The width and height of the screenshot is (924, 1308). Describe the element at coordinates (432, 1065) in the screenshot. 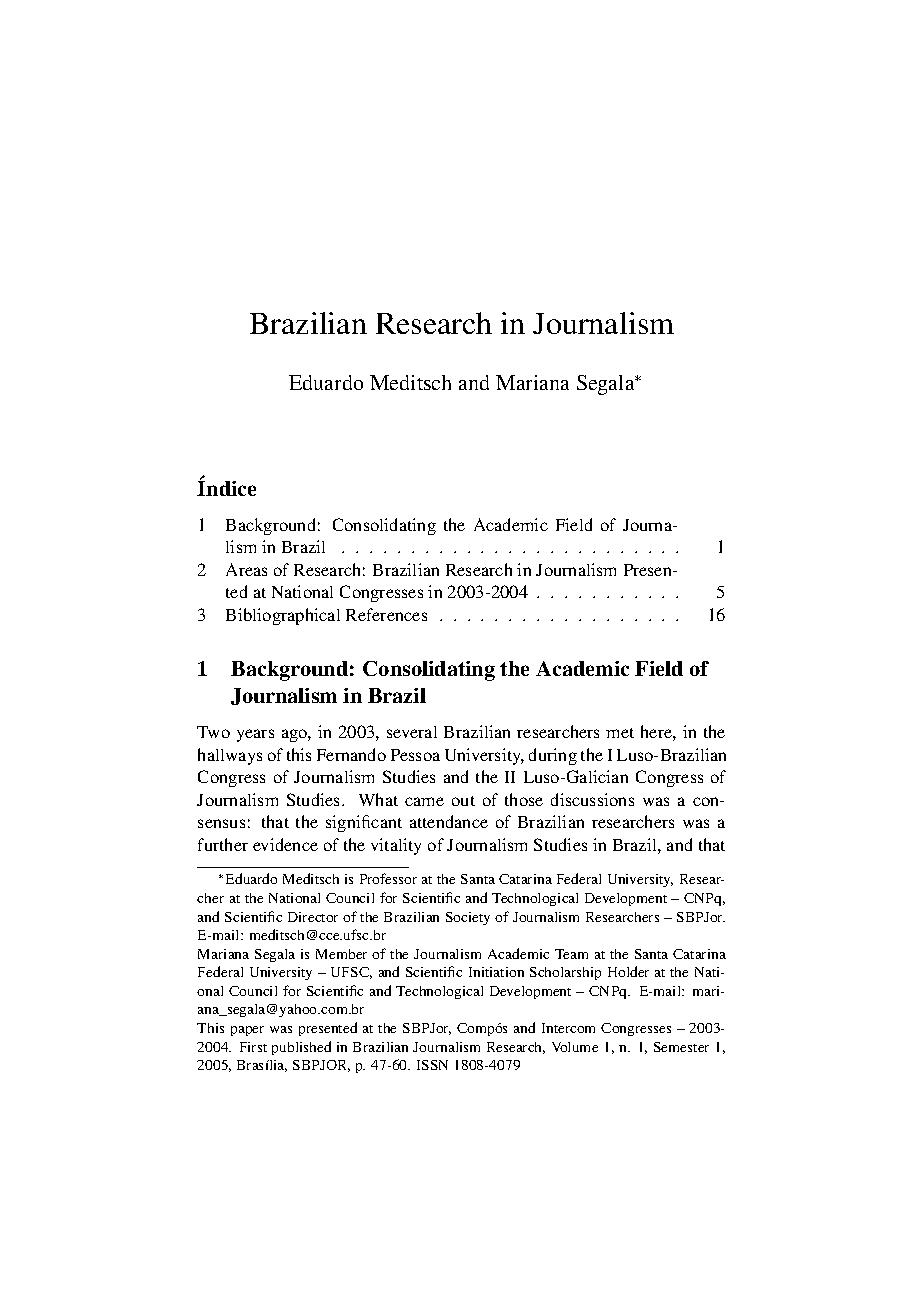

I see `ISSN` at that location.
